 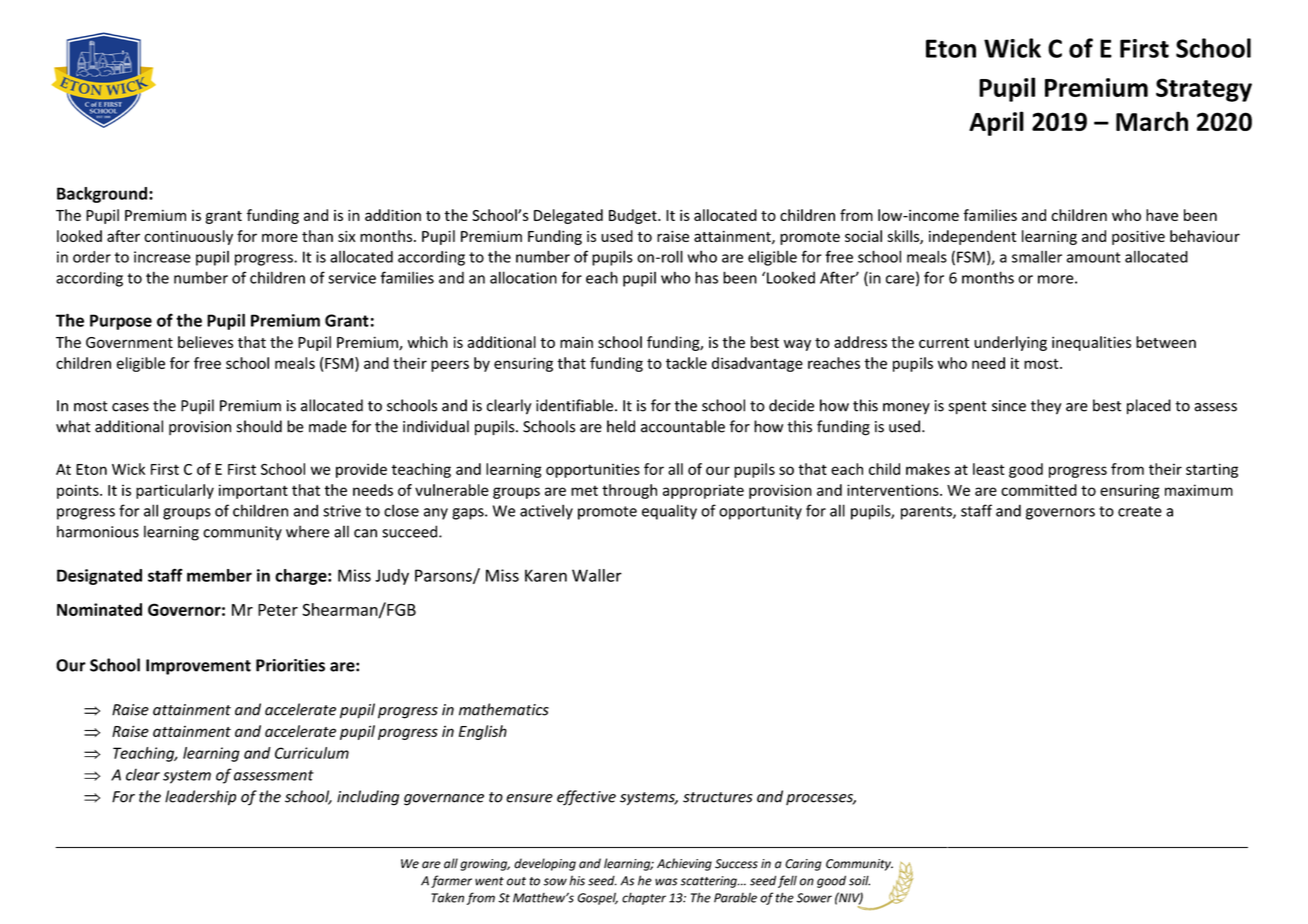 I want to click on leadership, so click(x=200, y=797).
